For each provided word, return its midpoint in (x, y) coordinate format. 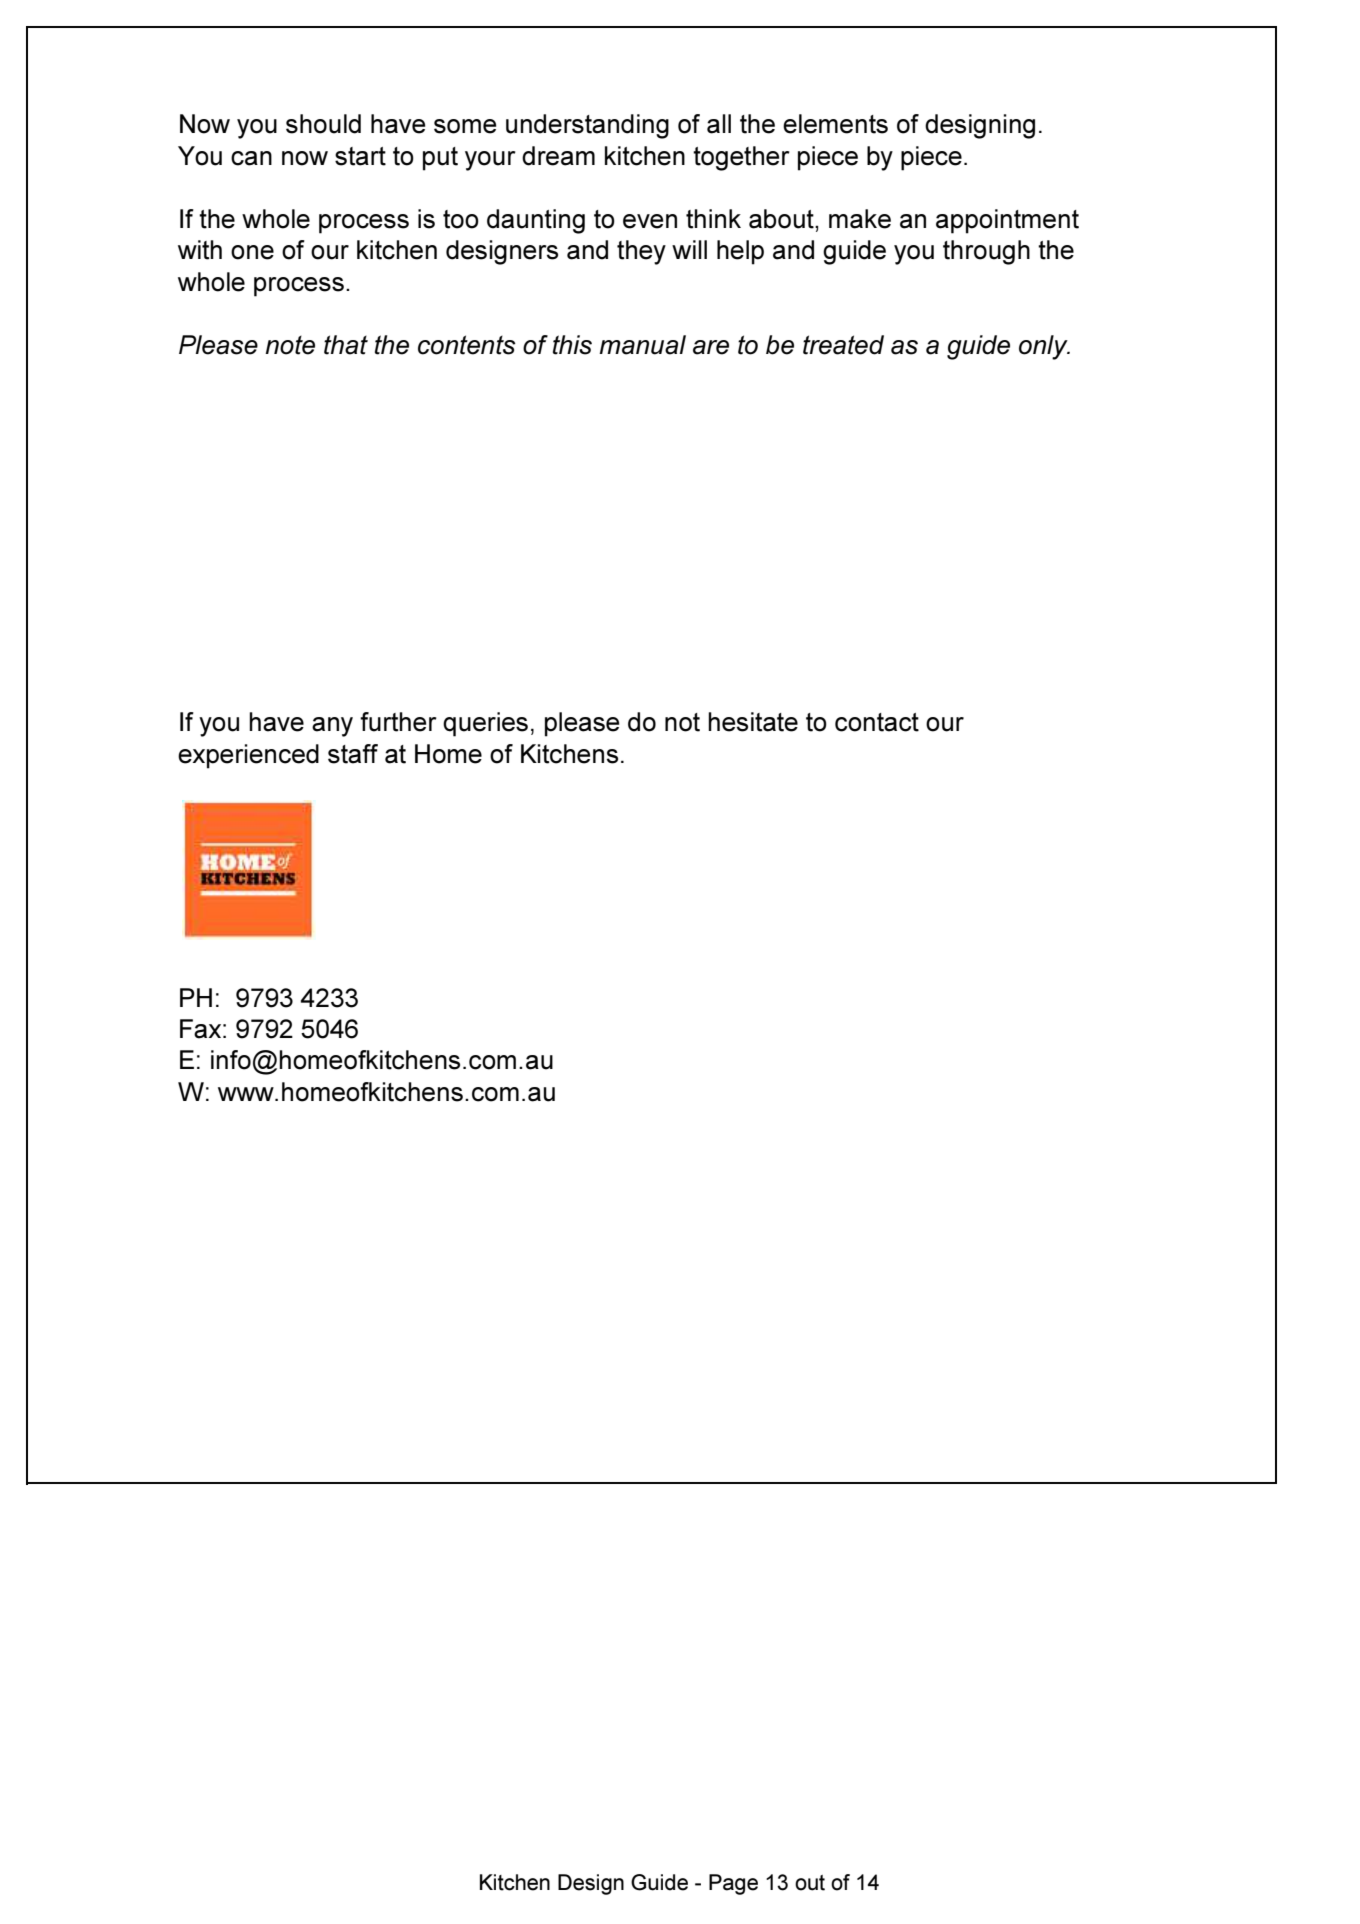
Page (733, 1884)
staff (353, 754)
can (251, 158)
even (650, 221)
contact (877, 722)
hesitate (753, 722)
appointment (1007, 221)
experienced (248, 756)
